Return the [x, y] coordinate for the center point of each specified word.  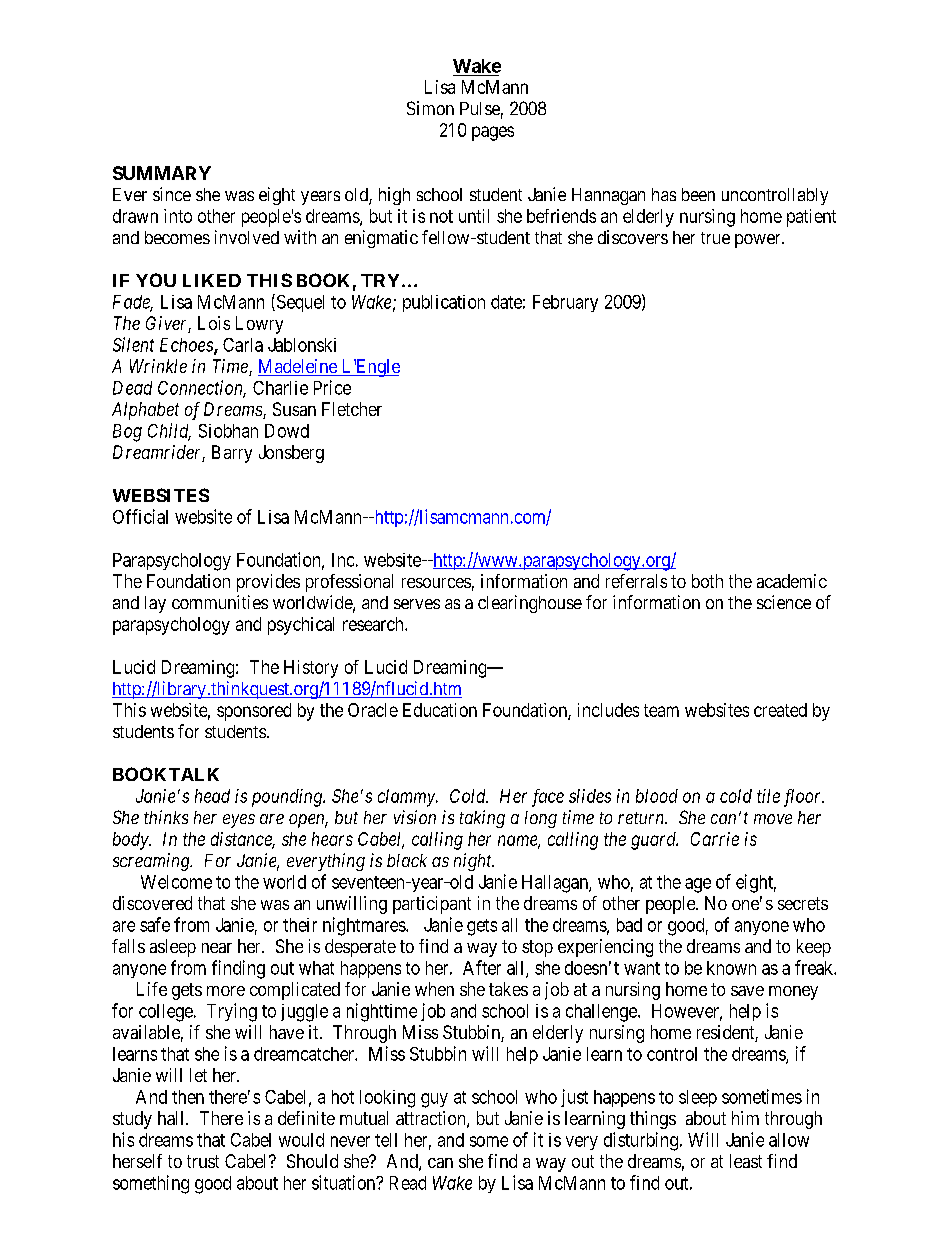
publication [444, 303]
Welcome [176, 882]
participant [432, 905]
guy [434, 1100]
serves [417, 604]
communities [220, 602]
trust [203, 1161]
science [784, 602]
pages [493, 133]
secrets [803, 903]
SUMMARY [162, 173]
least [746, 1161]
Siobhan [228, 431]
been [698, 194]
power [759, 241]
